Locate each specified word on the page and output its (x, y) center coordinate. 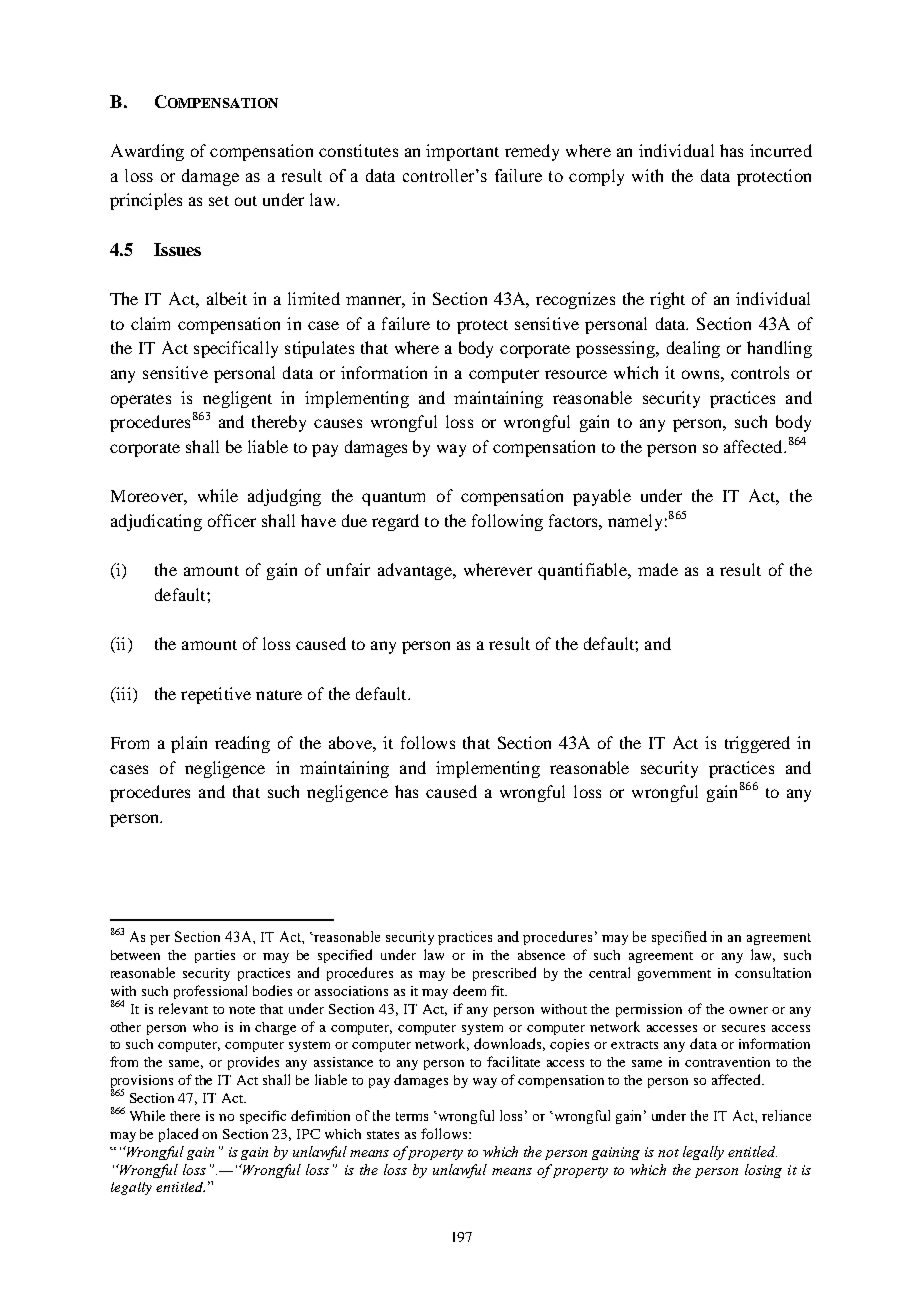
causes (338, 423)
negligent (237, 399)
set (219, 201)
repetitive (216, 695)
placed (178, 1135)
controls (760, 372)
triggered (757, 744)
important (462, 152)
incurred (781, 150)
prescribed (504, 974)
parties (215, 956)
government (674, 975)
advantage (416, 571)
